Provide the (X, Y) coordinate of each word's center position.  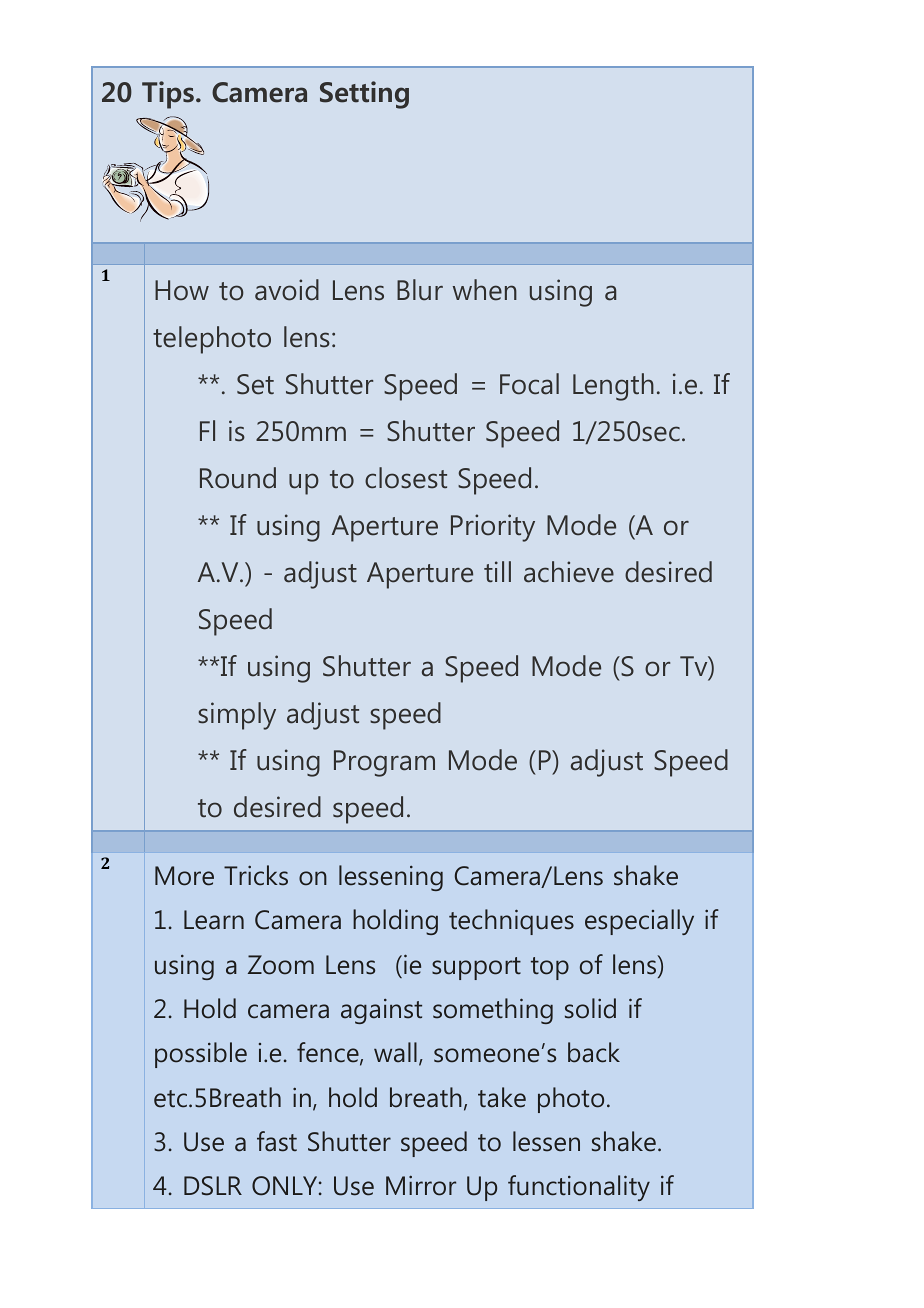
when (485, 290)
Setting (364, 95)
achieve (569, 572)
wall (395, 1052)
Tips (168, 95)
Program (384, 763)
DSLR (213, 1186)
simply (237, 716)
